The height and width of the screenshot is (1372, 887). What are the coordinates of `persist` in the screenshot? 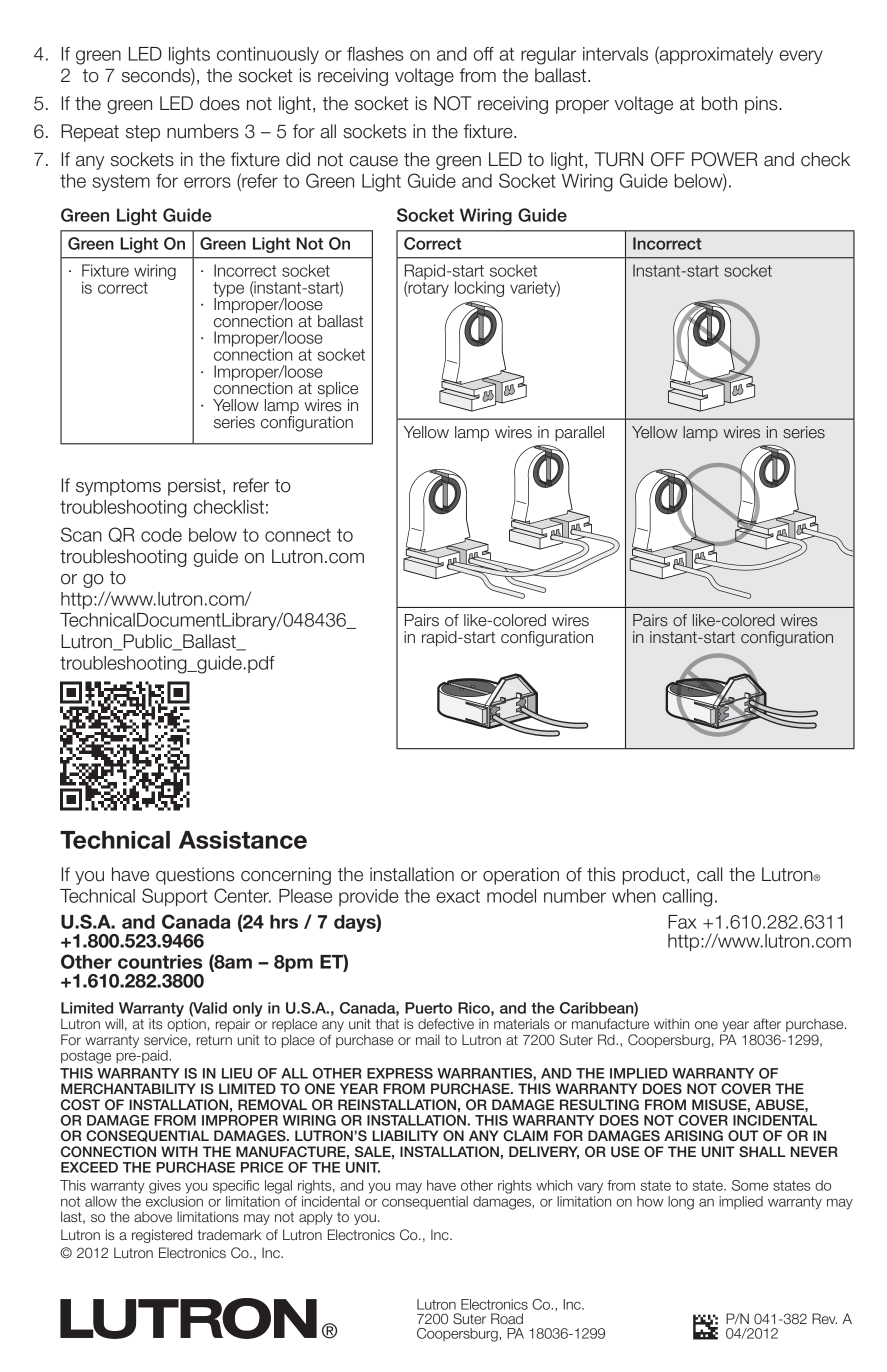 It's located at (194, 487).
